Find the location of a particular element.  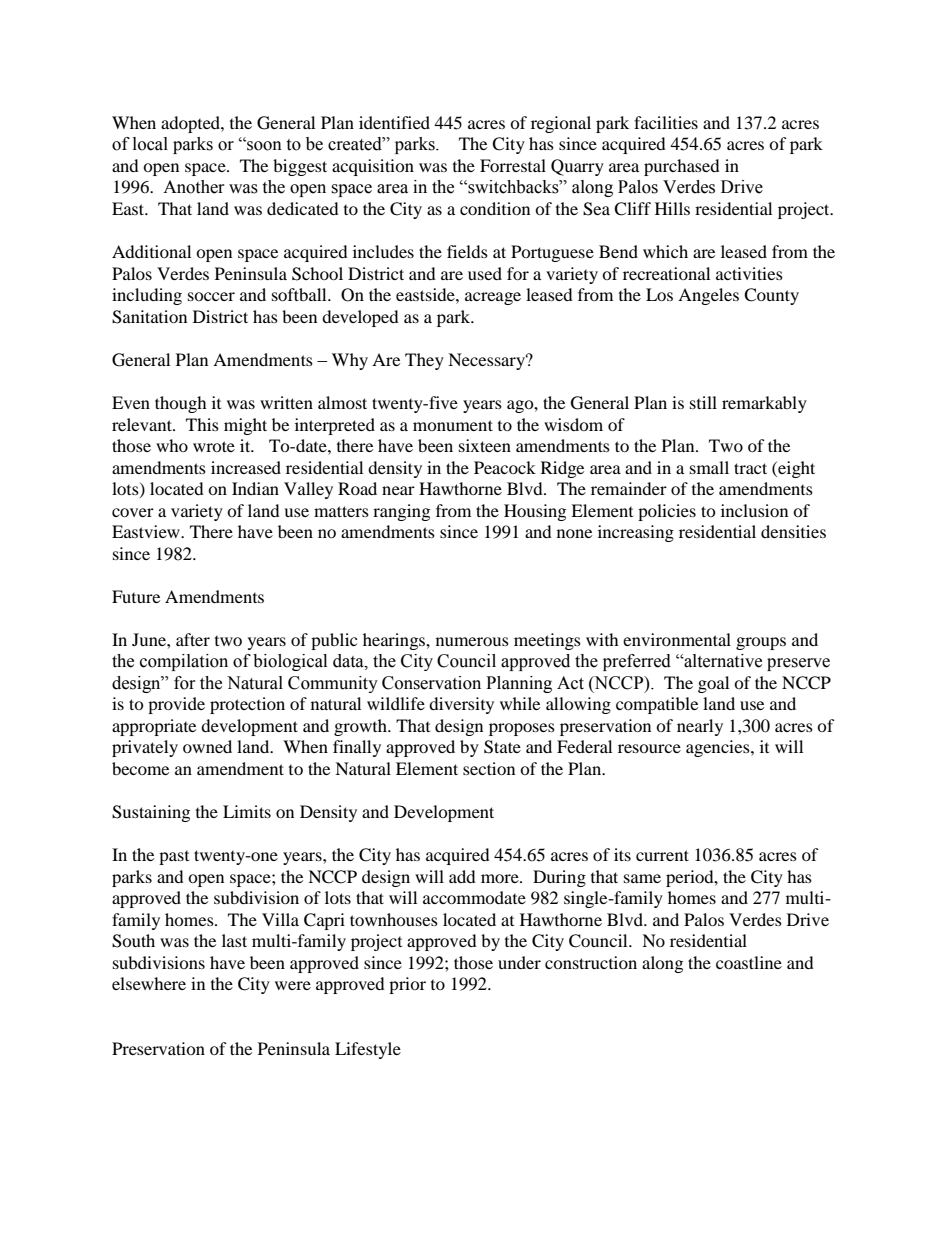

purchased is located at coordinates (682, 167).
